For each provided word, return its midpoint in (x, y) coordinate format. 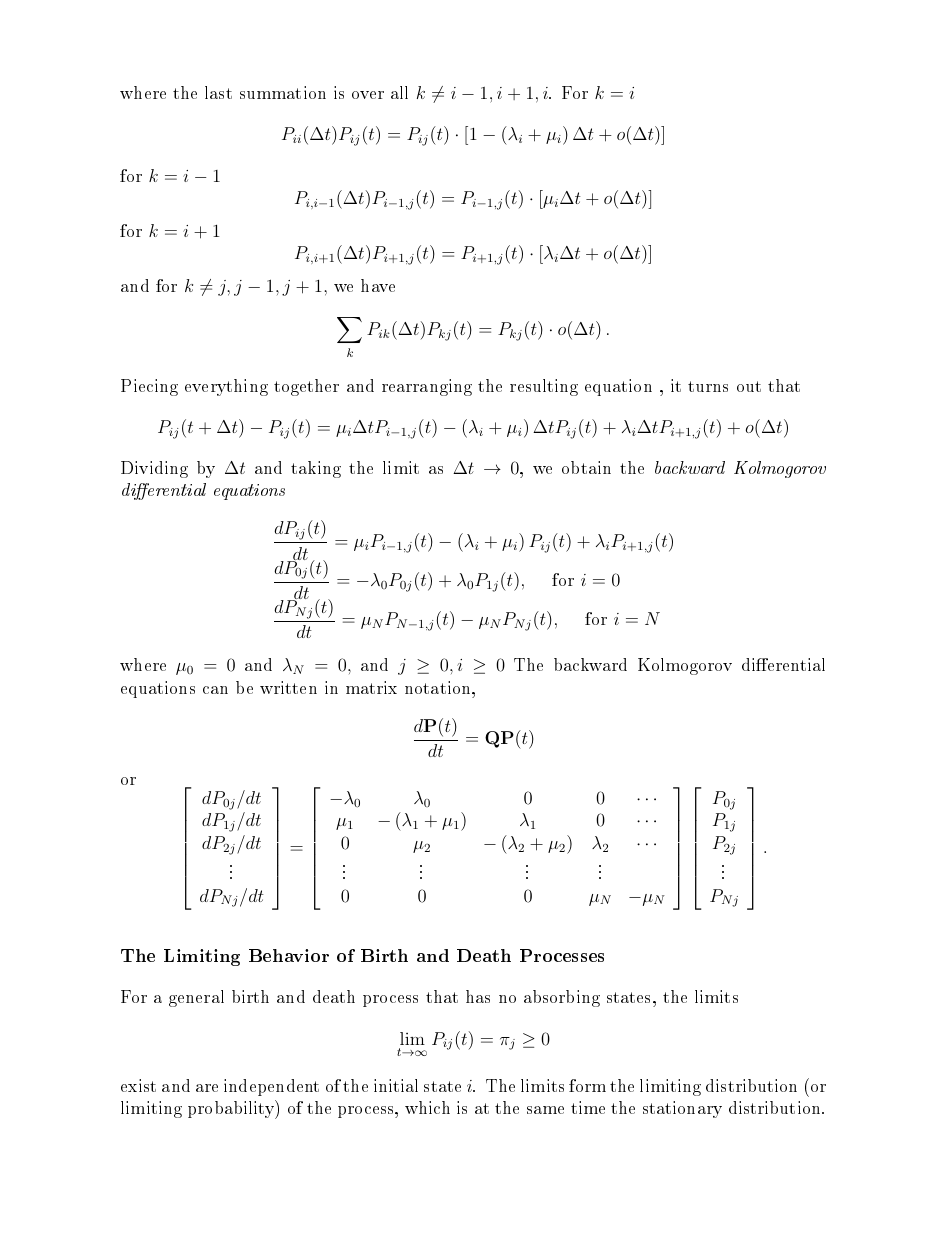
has (478, 996)
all (399, 92)
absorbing (562, 998)
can (215, 690)
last (218, 92)
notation (439, 687)
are (207, 1088)
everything (226, 387)
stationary (682, 1109)
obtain (586, 467)
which (427, 1107)
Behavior (289, 955)
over (368, 95)
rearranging (427, 387)
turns (708, 386)
